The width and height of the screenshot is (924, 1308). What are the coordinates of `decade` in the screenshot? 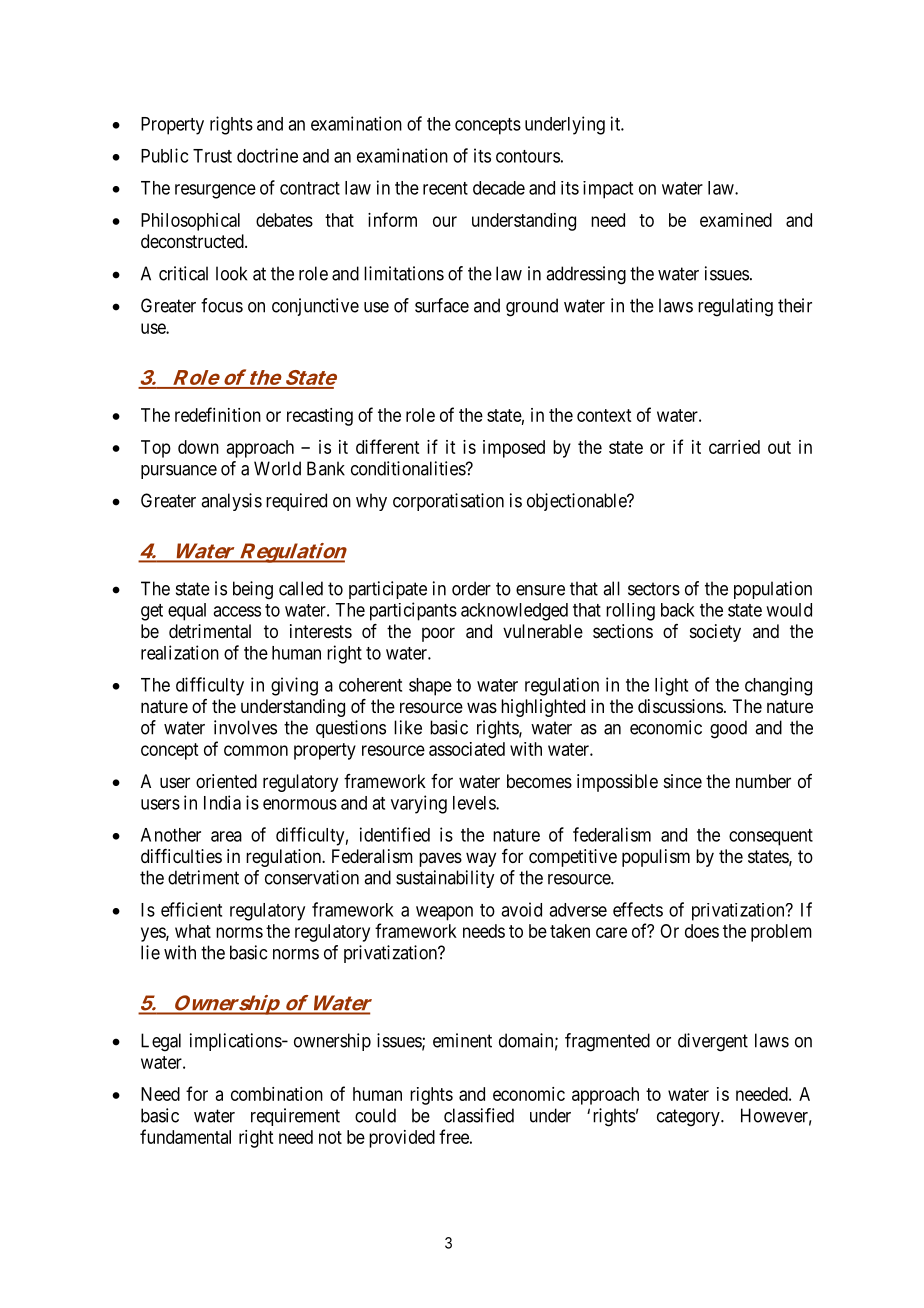 It's located at (499, 188).
